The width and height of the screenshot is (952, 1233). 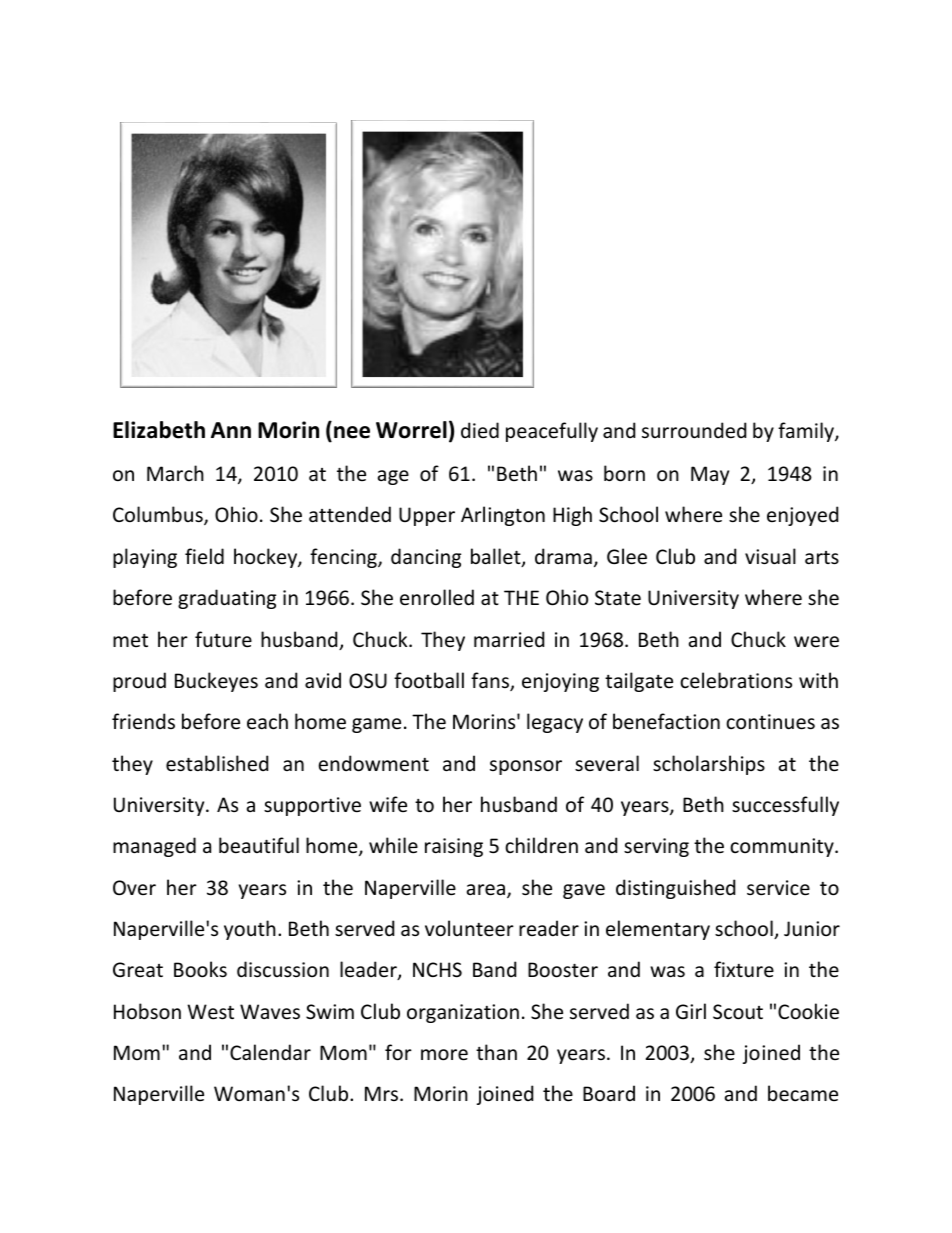 What do you see at coordinates (694, 430) in the screenshot?
I see `surrounded` at bounding box center [694, 430].
